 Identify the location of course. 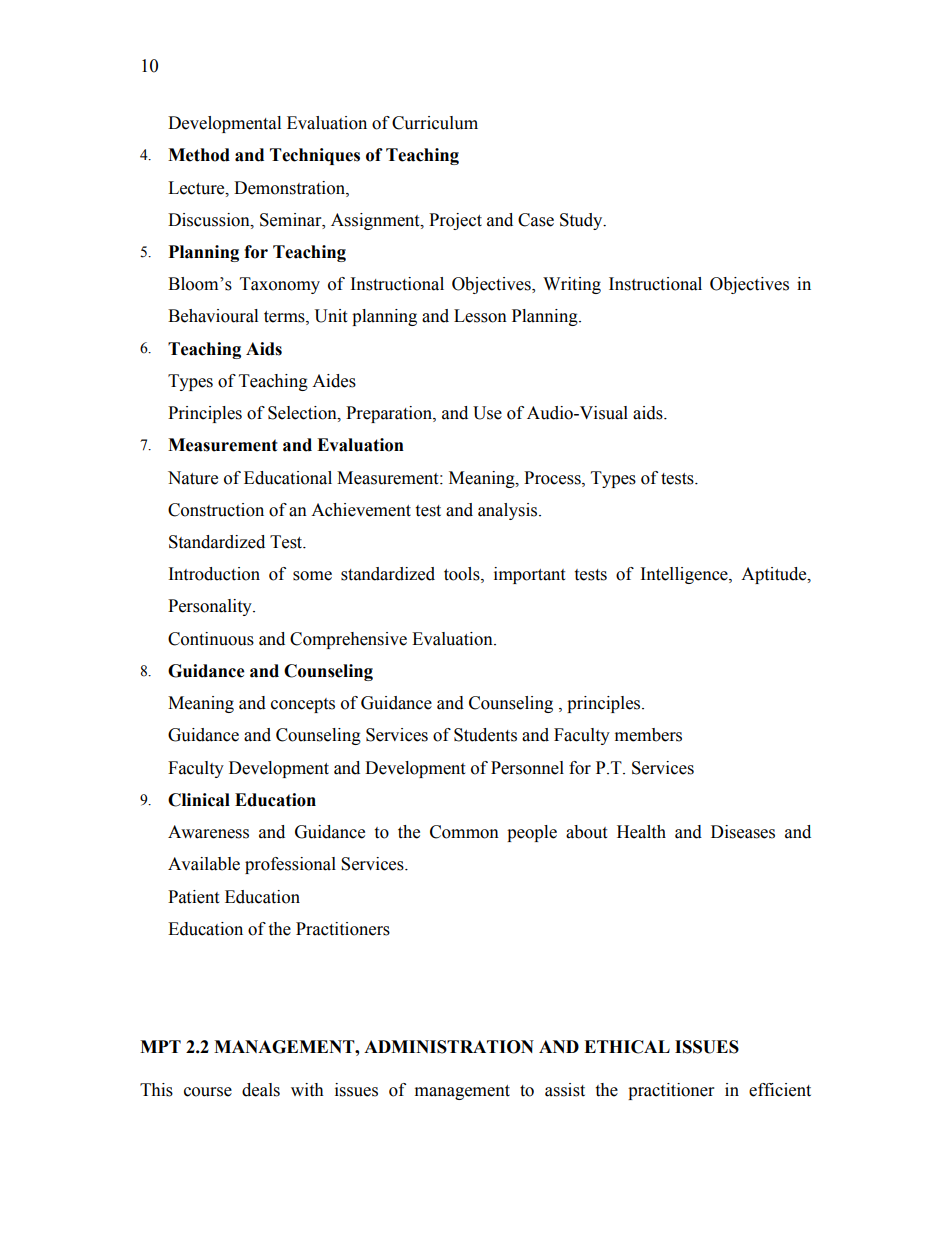
(208, 1092).
